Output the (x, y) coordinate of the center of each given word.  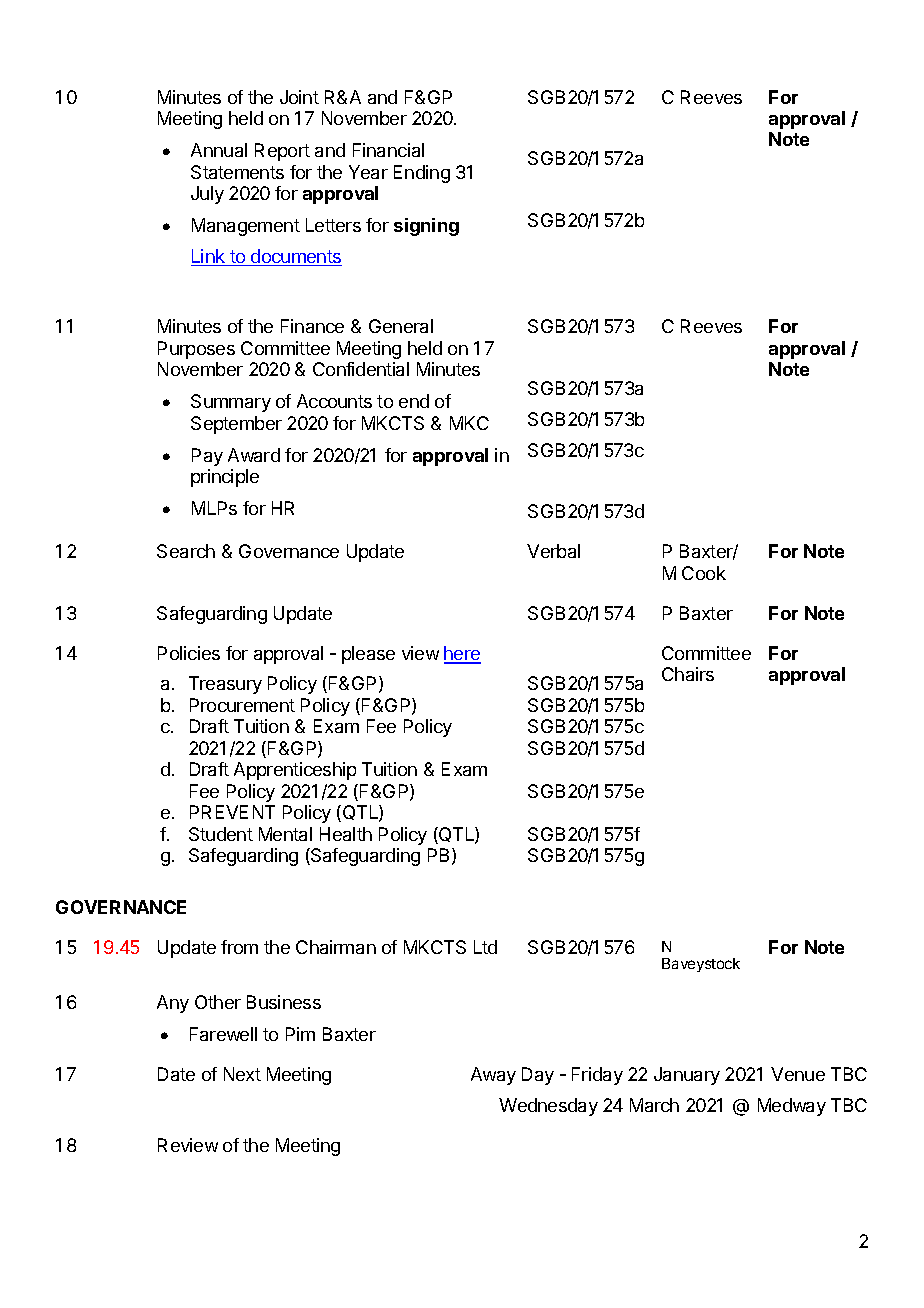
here (462, 654)
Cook (704, 573)
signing (426, 227)
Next (242, 1074)
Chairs (688, 674)
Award (254, 455)
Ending (422, 174)
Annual (219, 150)
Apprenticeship (295, 771)
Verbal (553, 551)
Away (493, 1076)
